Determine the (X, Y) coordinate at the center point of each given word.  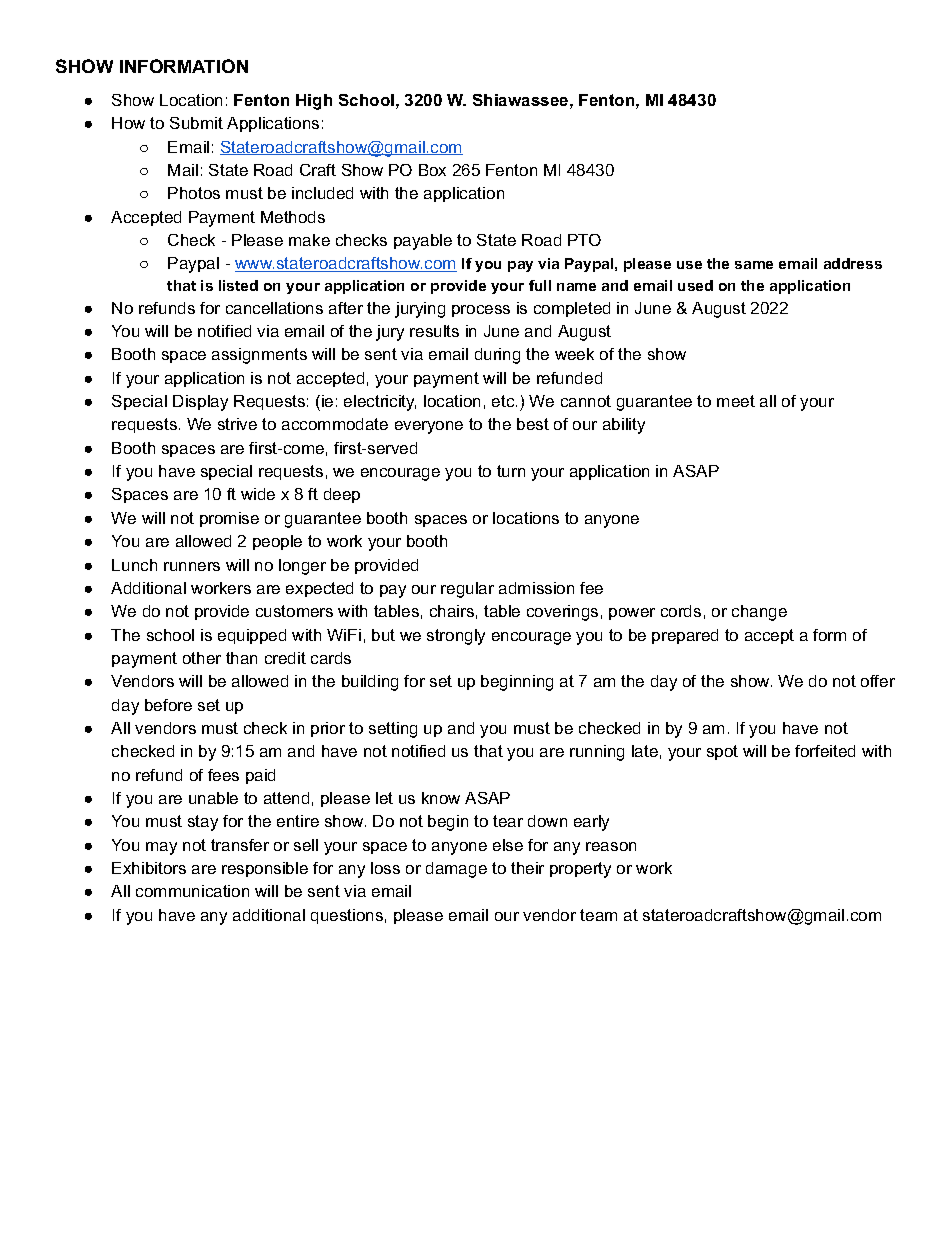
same (754, 265)
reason (611, 846)
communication (192, 891)
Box (432, 170)
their (527, 868)
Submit (196, 123)
